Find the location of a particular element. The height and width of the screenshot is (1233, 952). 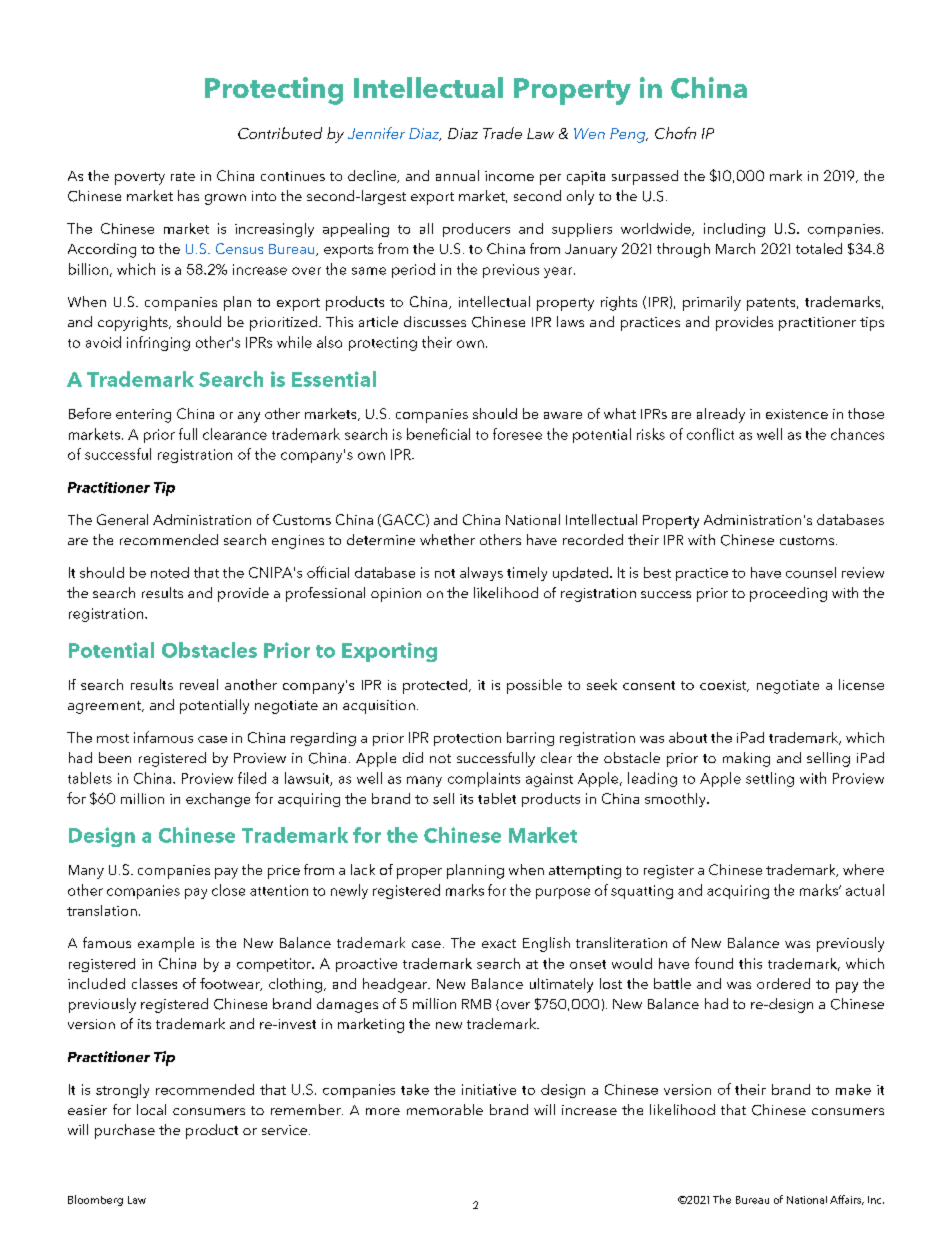

reveal is located at coordinates (199, 684).
